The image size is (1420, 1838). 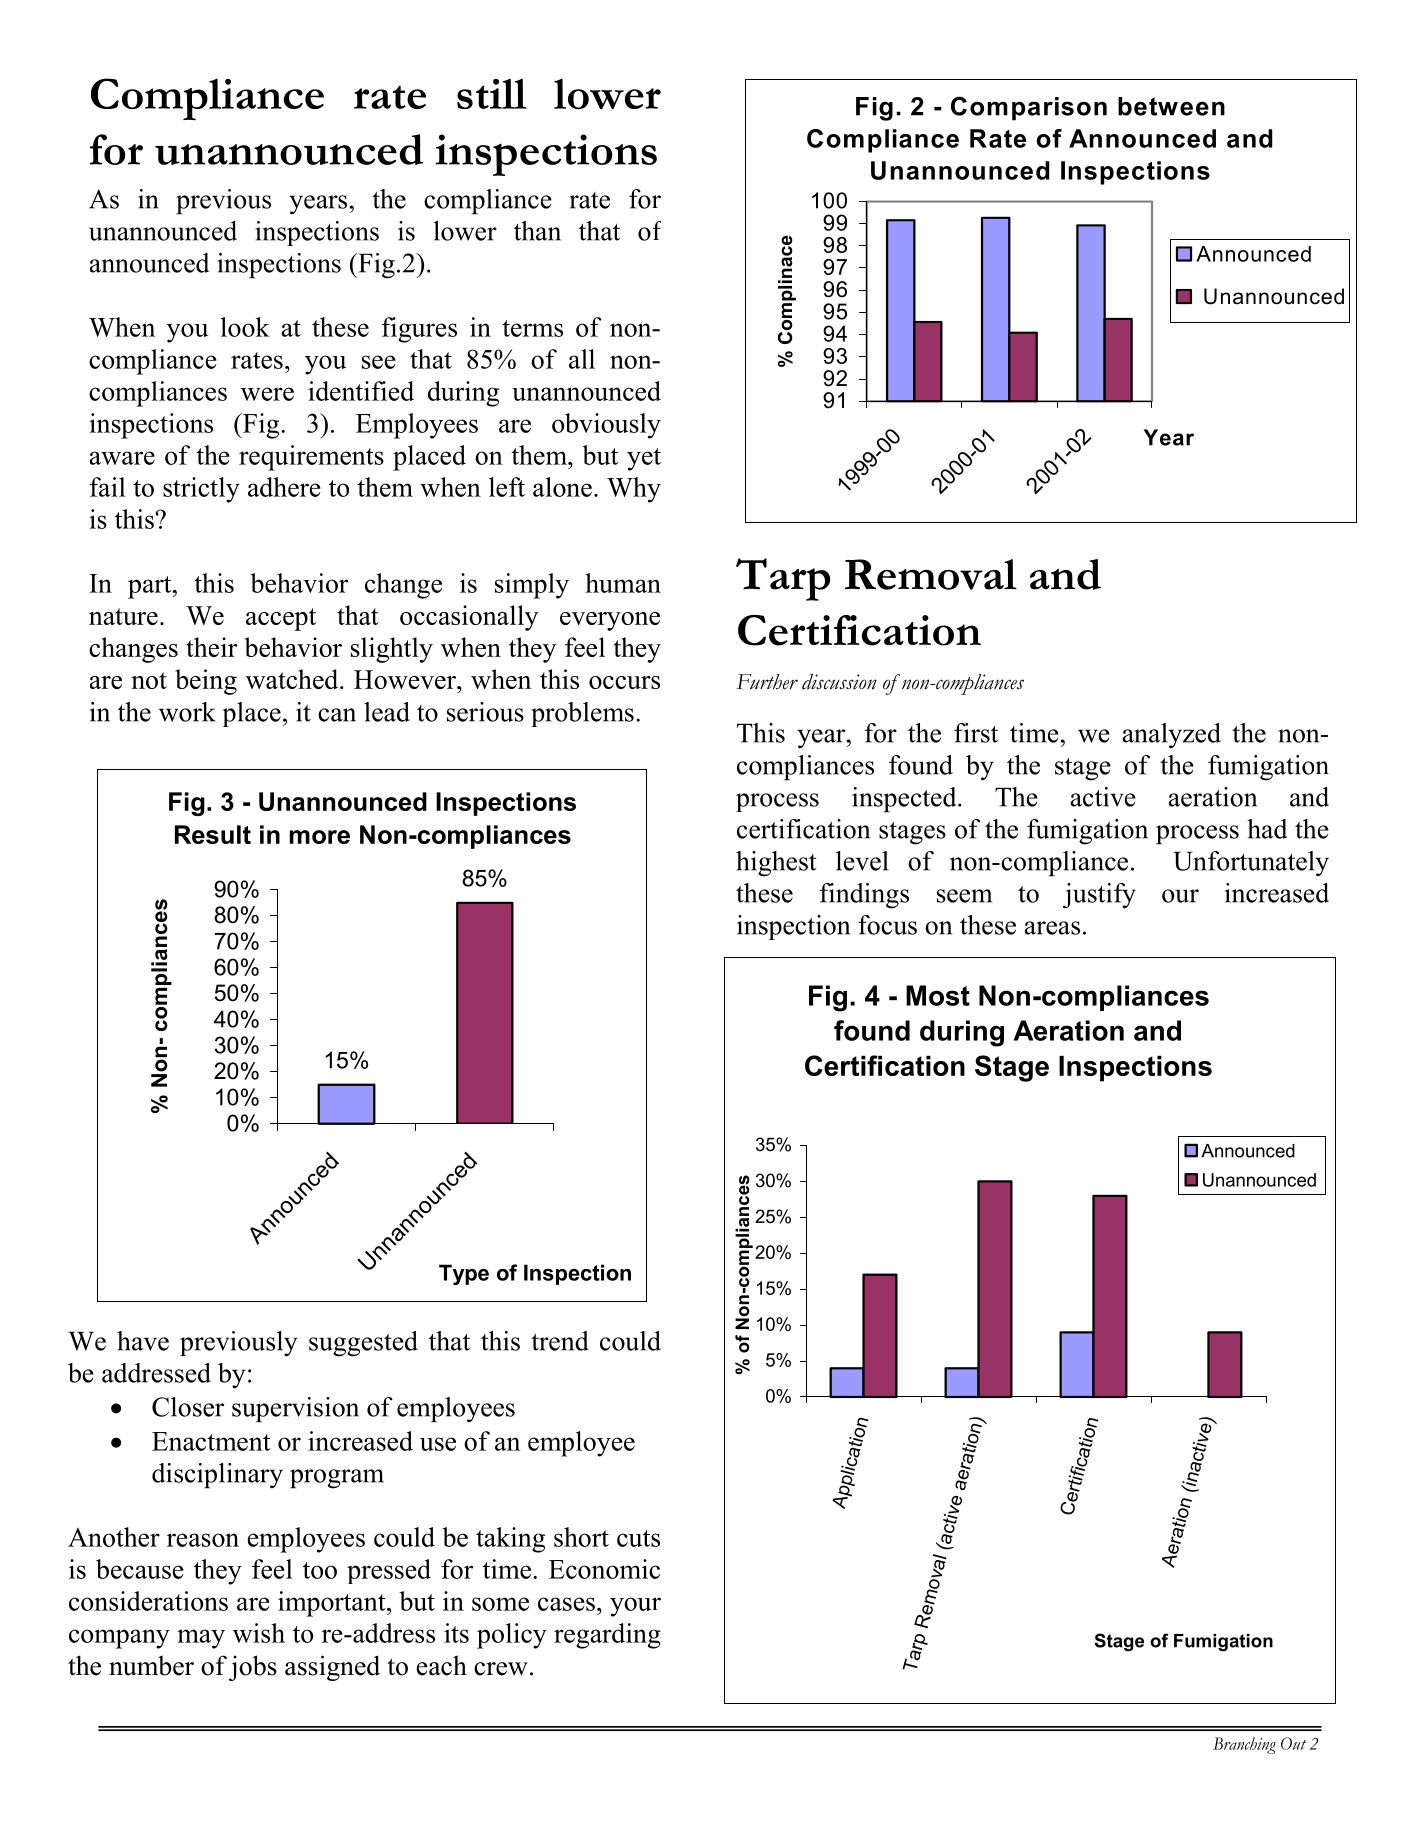 I want to click on their, so click(x=211, y=647).
